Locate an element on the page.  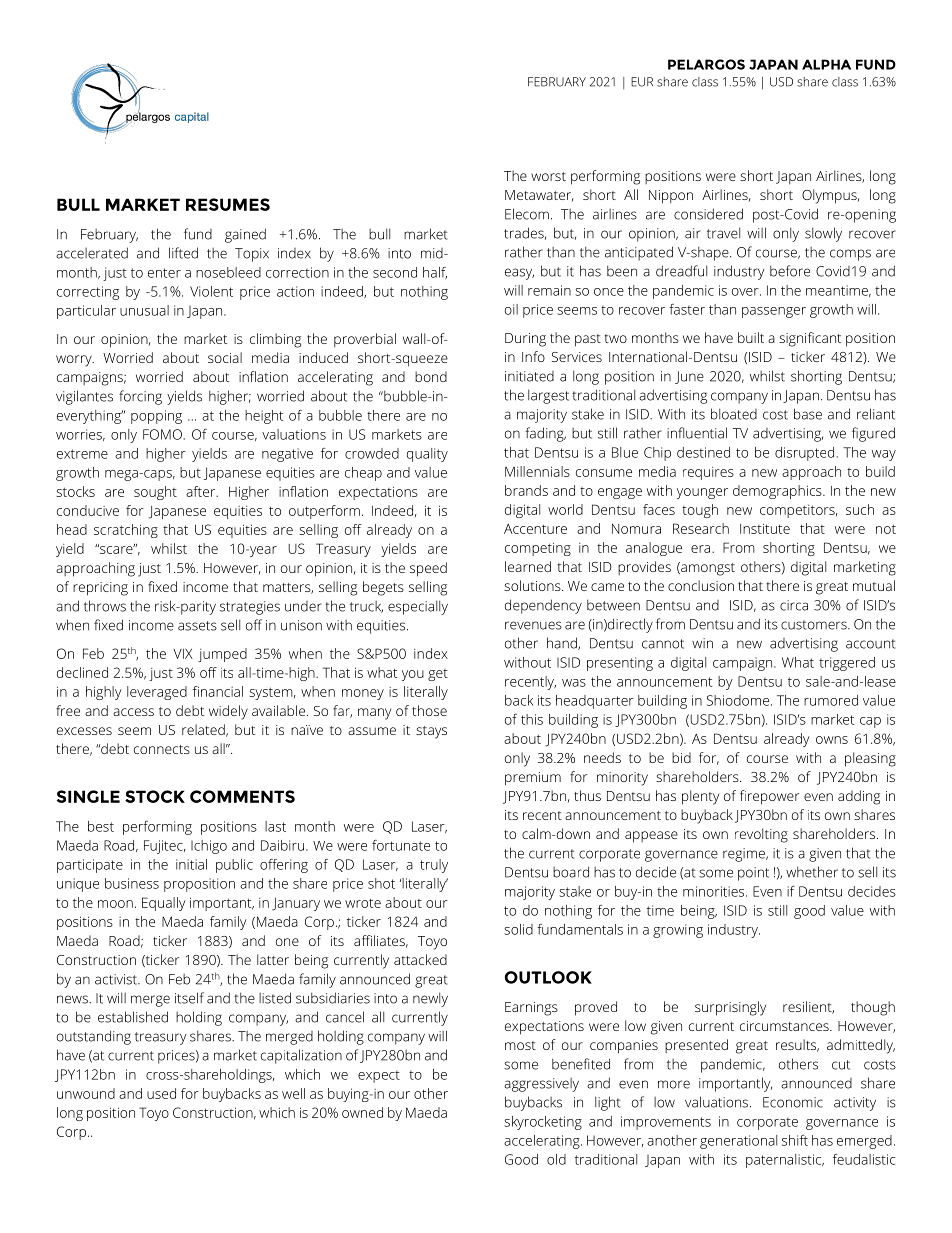
worst is located at coordinates (548, 176).
